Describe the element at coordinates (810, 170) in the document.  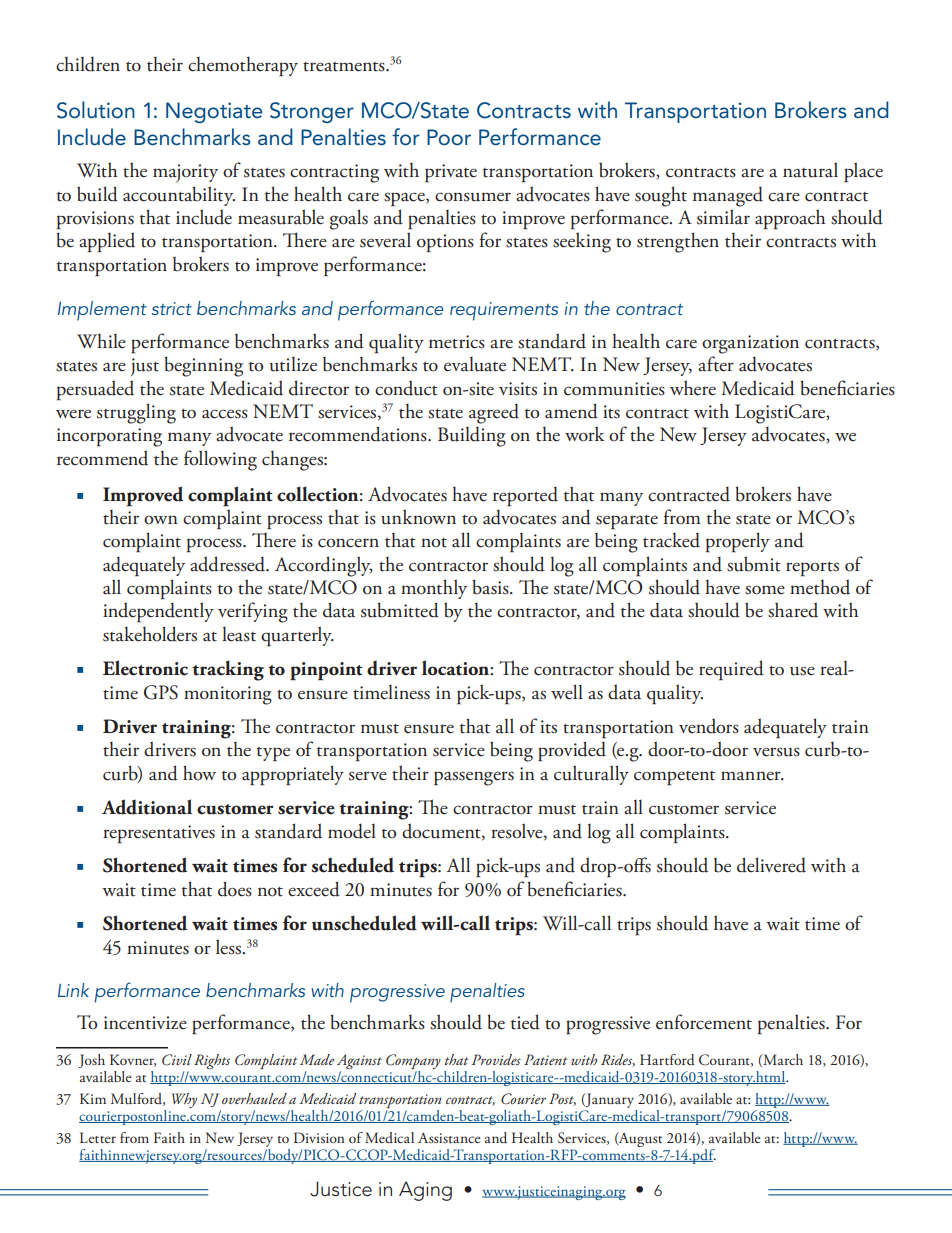
I see `natural` at that location.
